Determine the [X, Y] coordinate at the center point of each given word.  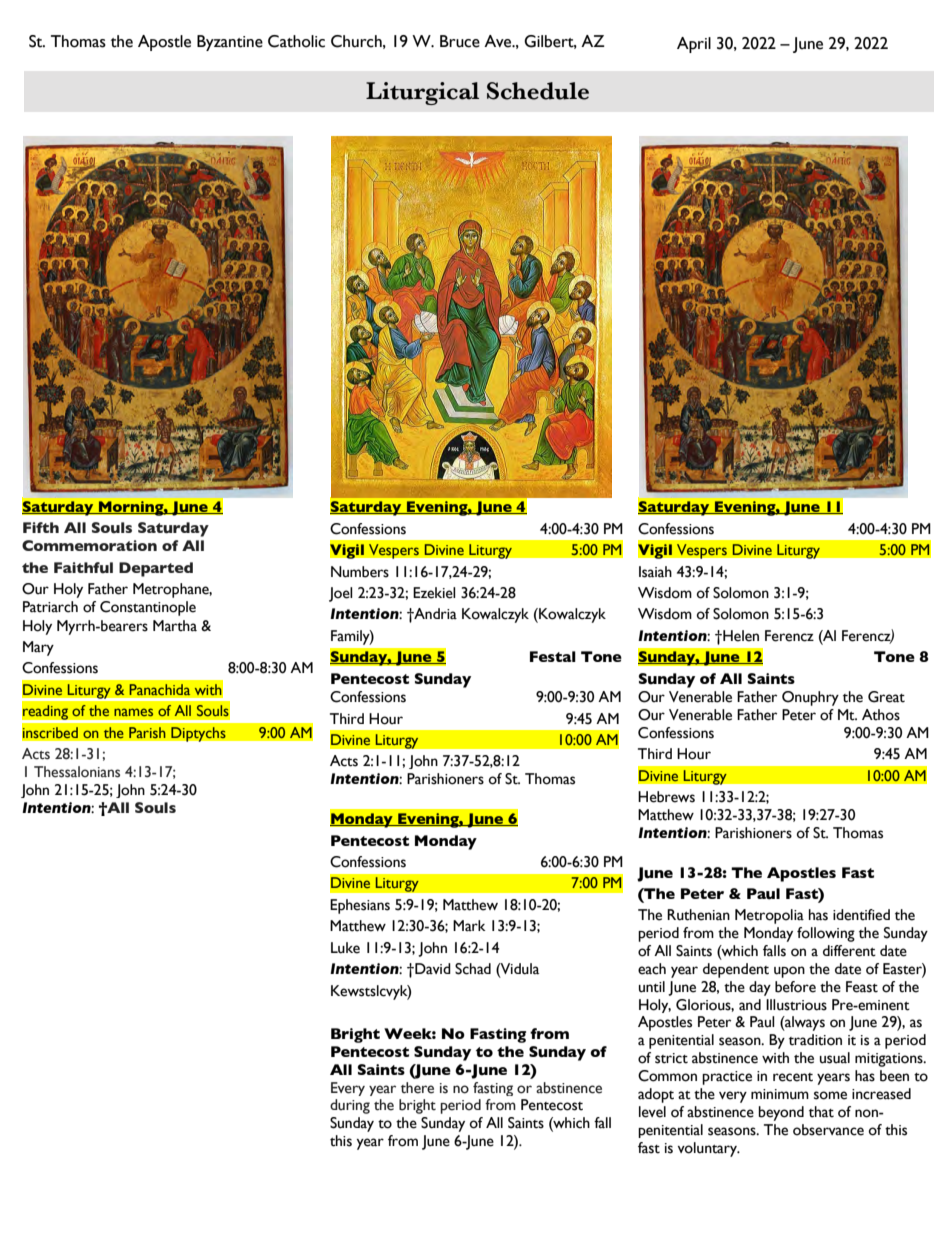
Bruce [460, 41]
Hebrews [666, 797]
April [694, 45]
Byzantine [230, 43]
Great [886, 697]
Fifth [41, 527]
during [350, 1106]
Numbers [360, 572]
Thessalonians [77, 772]
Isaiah [655, 572]
